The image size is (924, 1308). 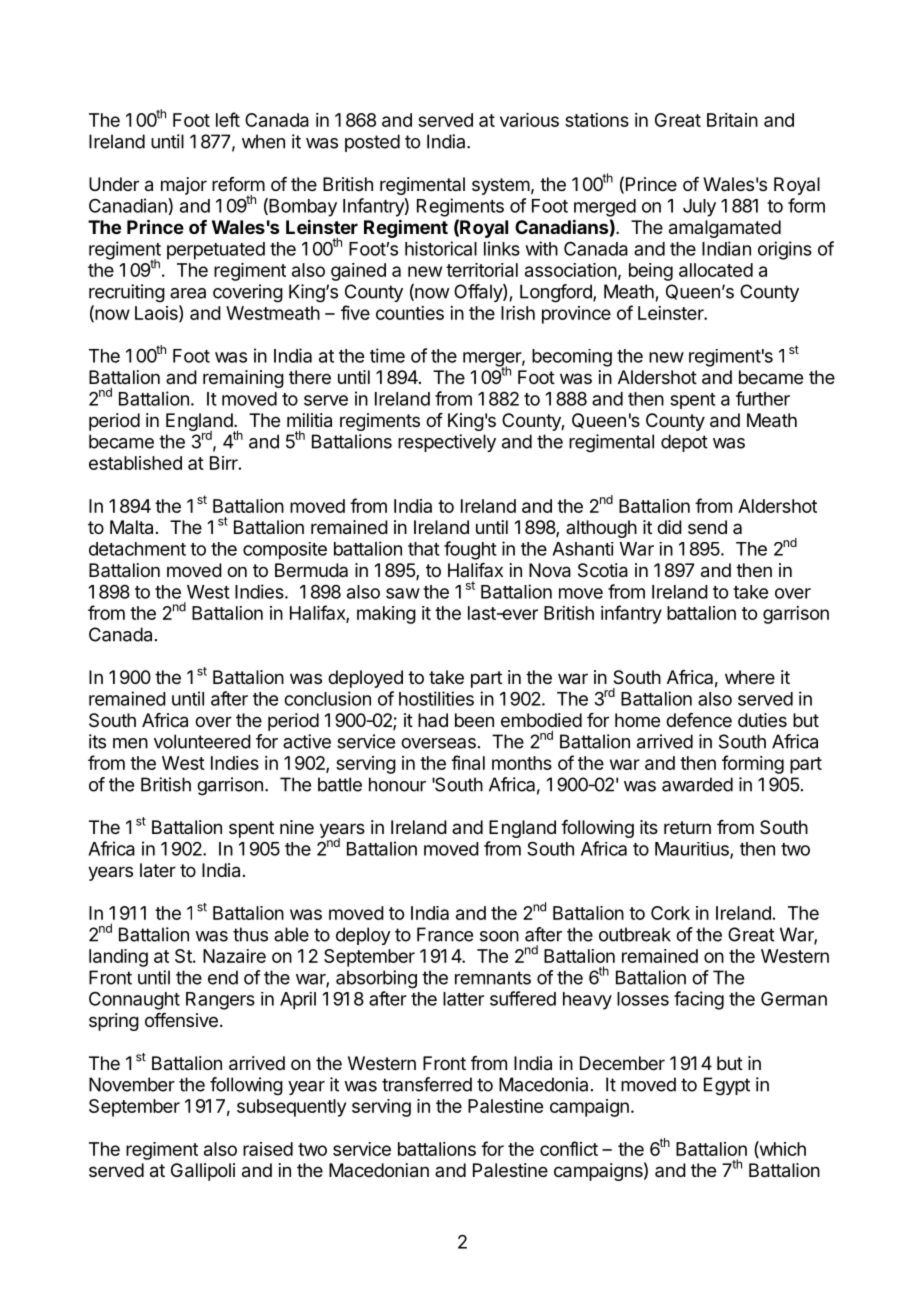 What do you see at coordinates (684, 443) in the page?
I see `depot` at bounding box center [684, 443].
